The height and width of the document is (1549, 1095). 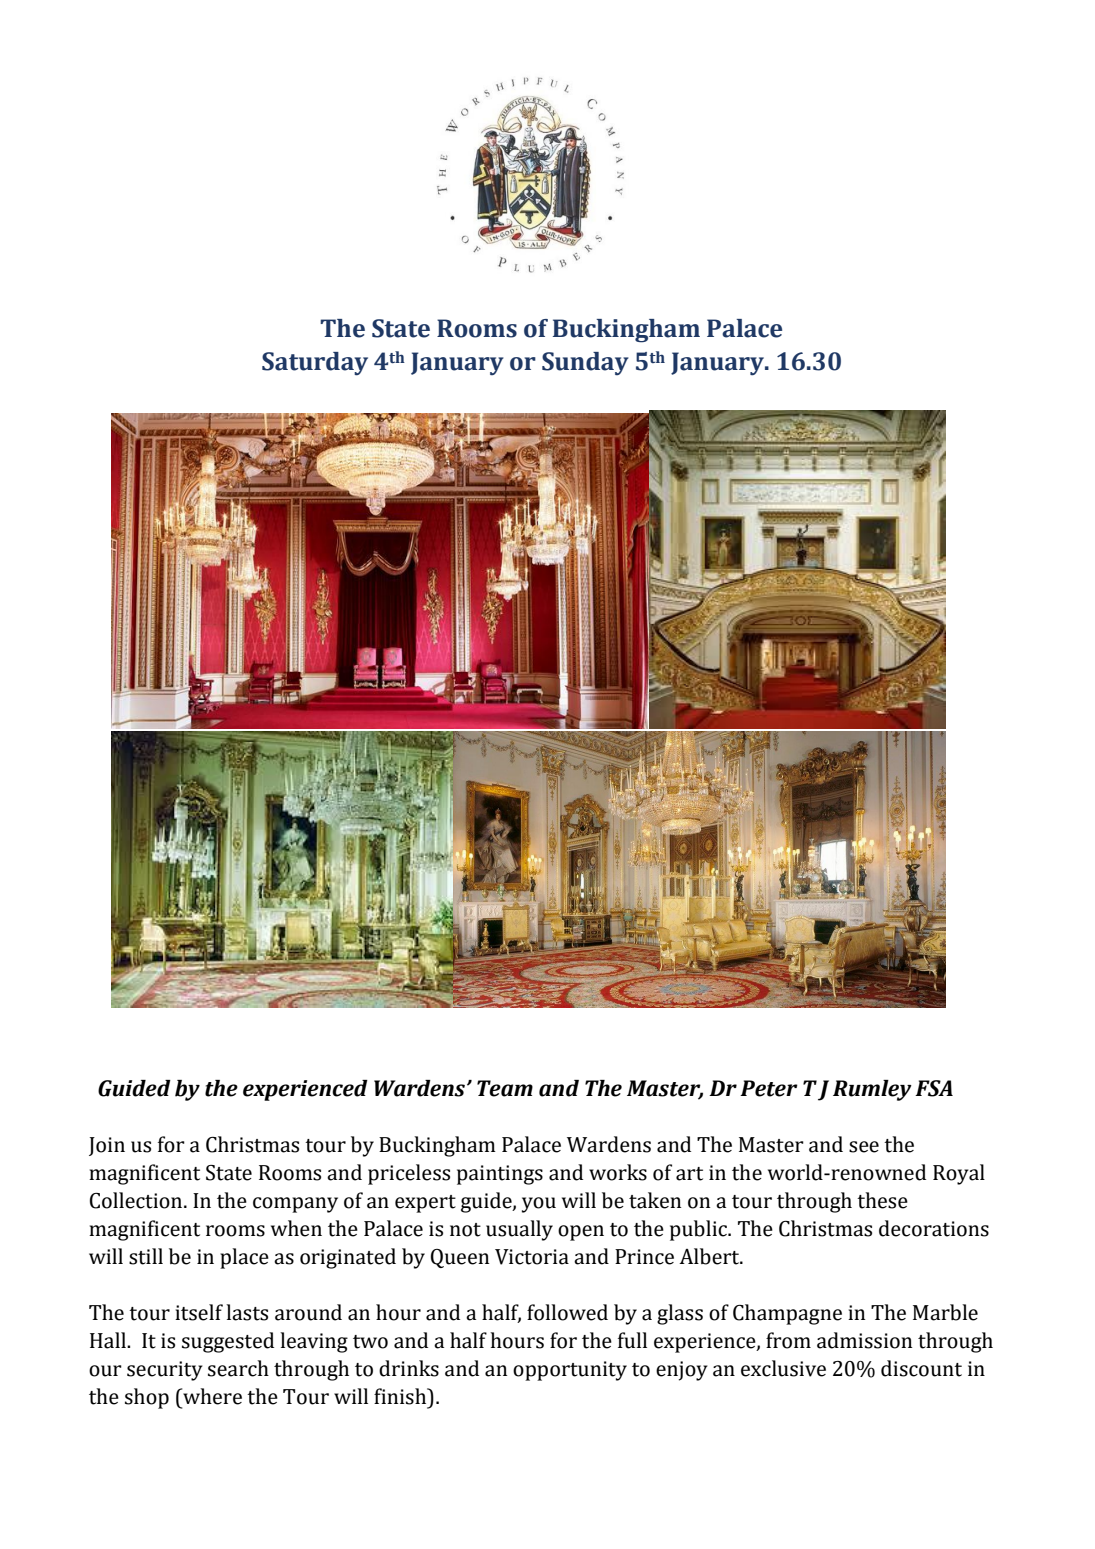 What do you see at coordinates (505, 1088) in the document?
I see `Team` at bounding box center [505, 1088].
